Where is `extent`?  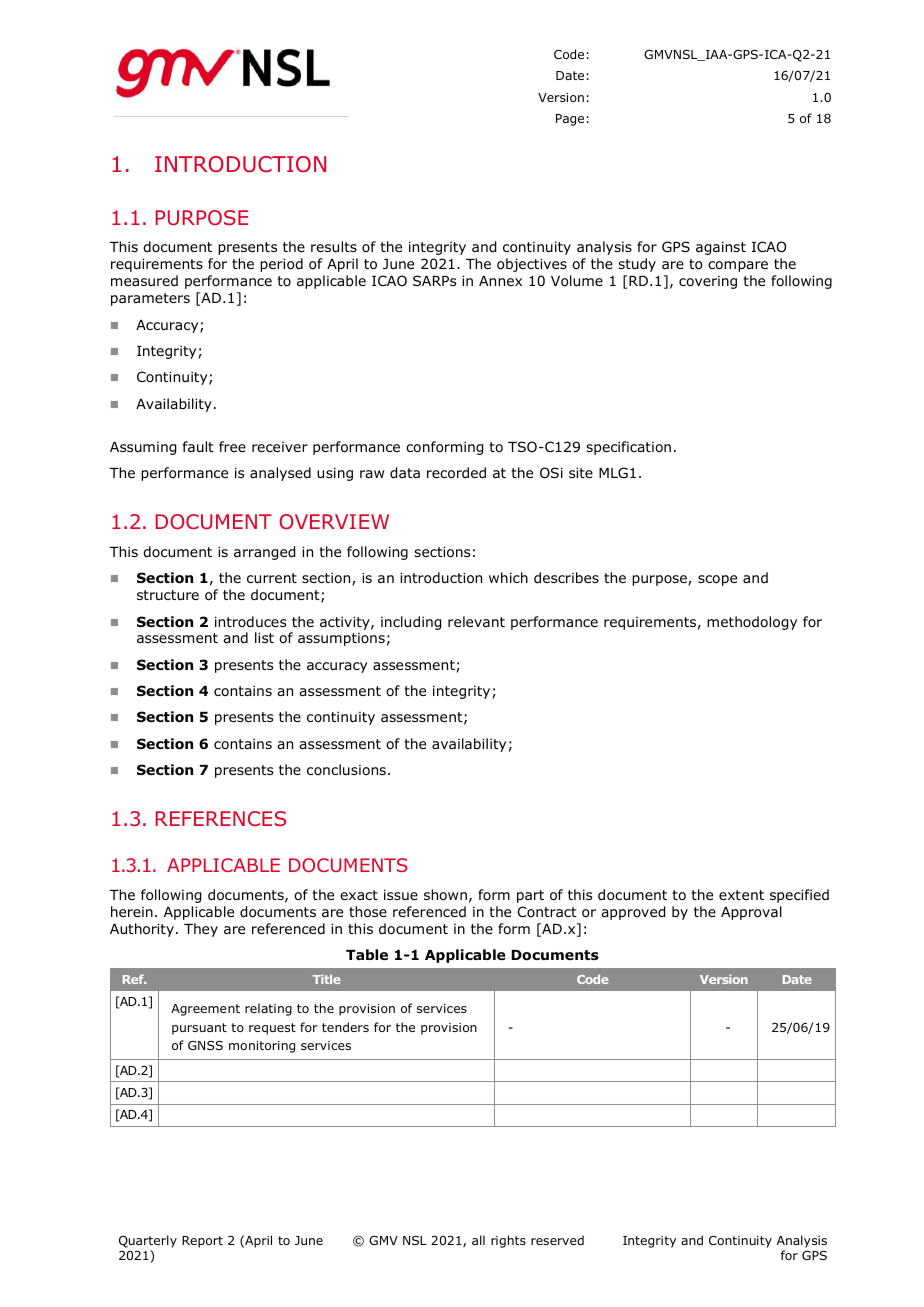
extent is located at coordinates (741, 895).
